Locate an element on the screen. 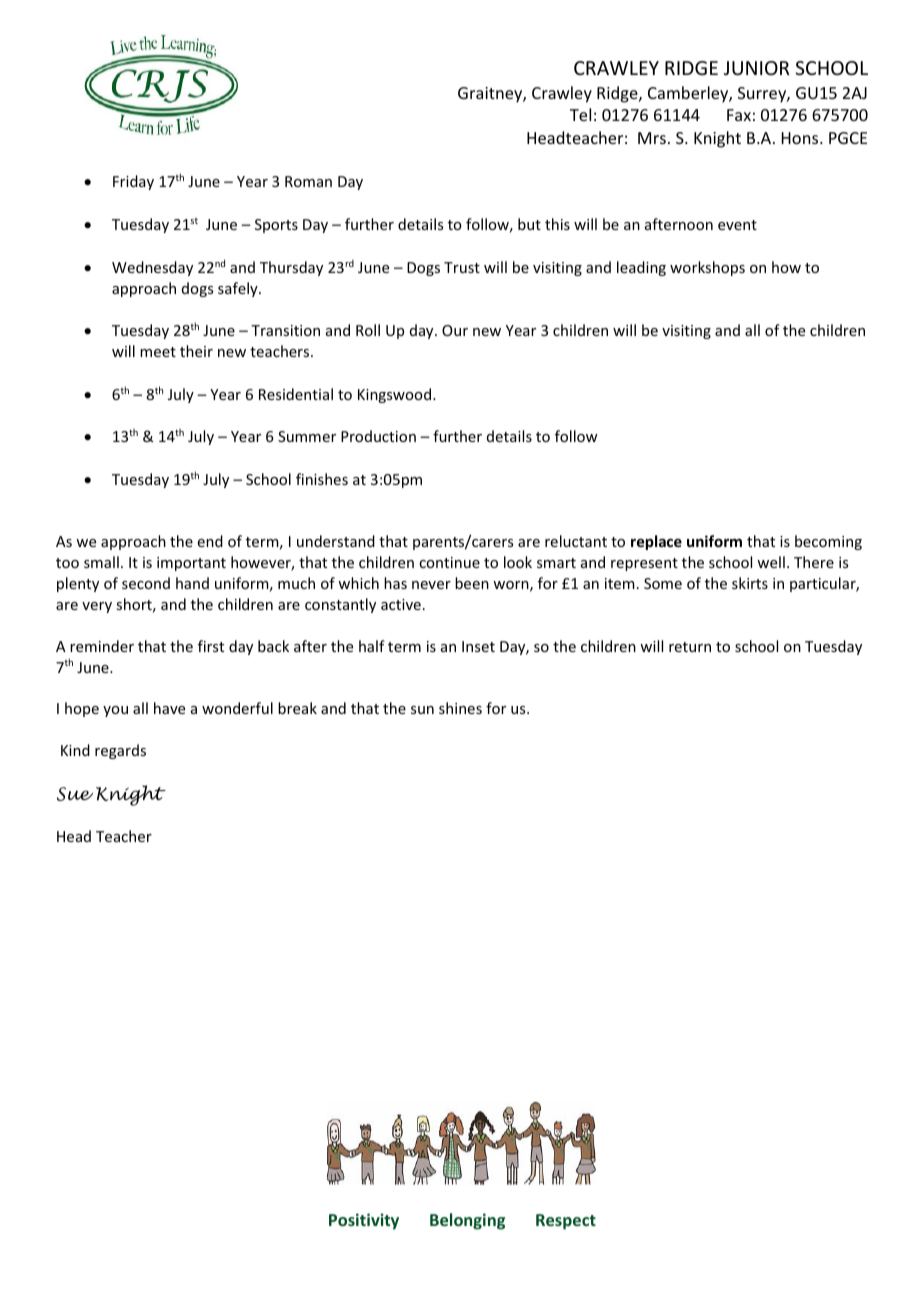  meet is located at coordinates (158, 352).
